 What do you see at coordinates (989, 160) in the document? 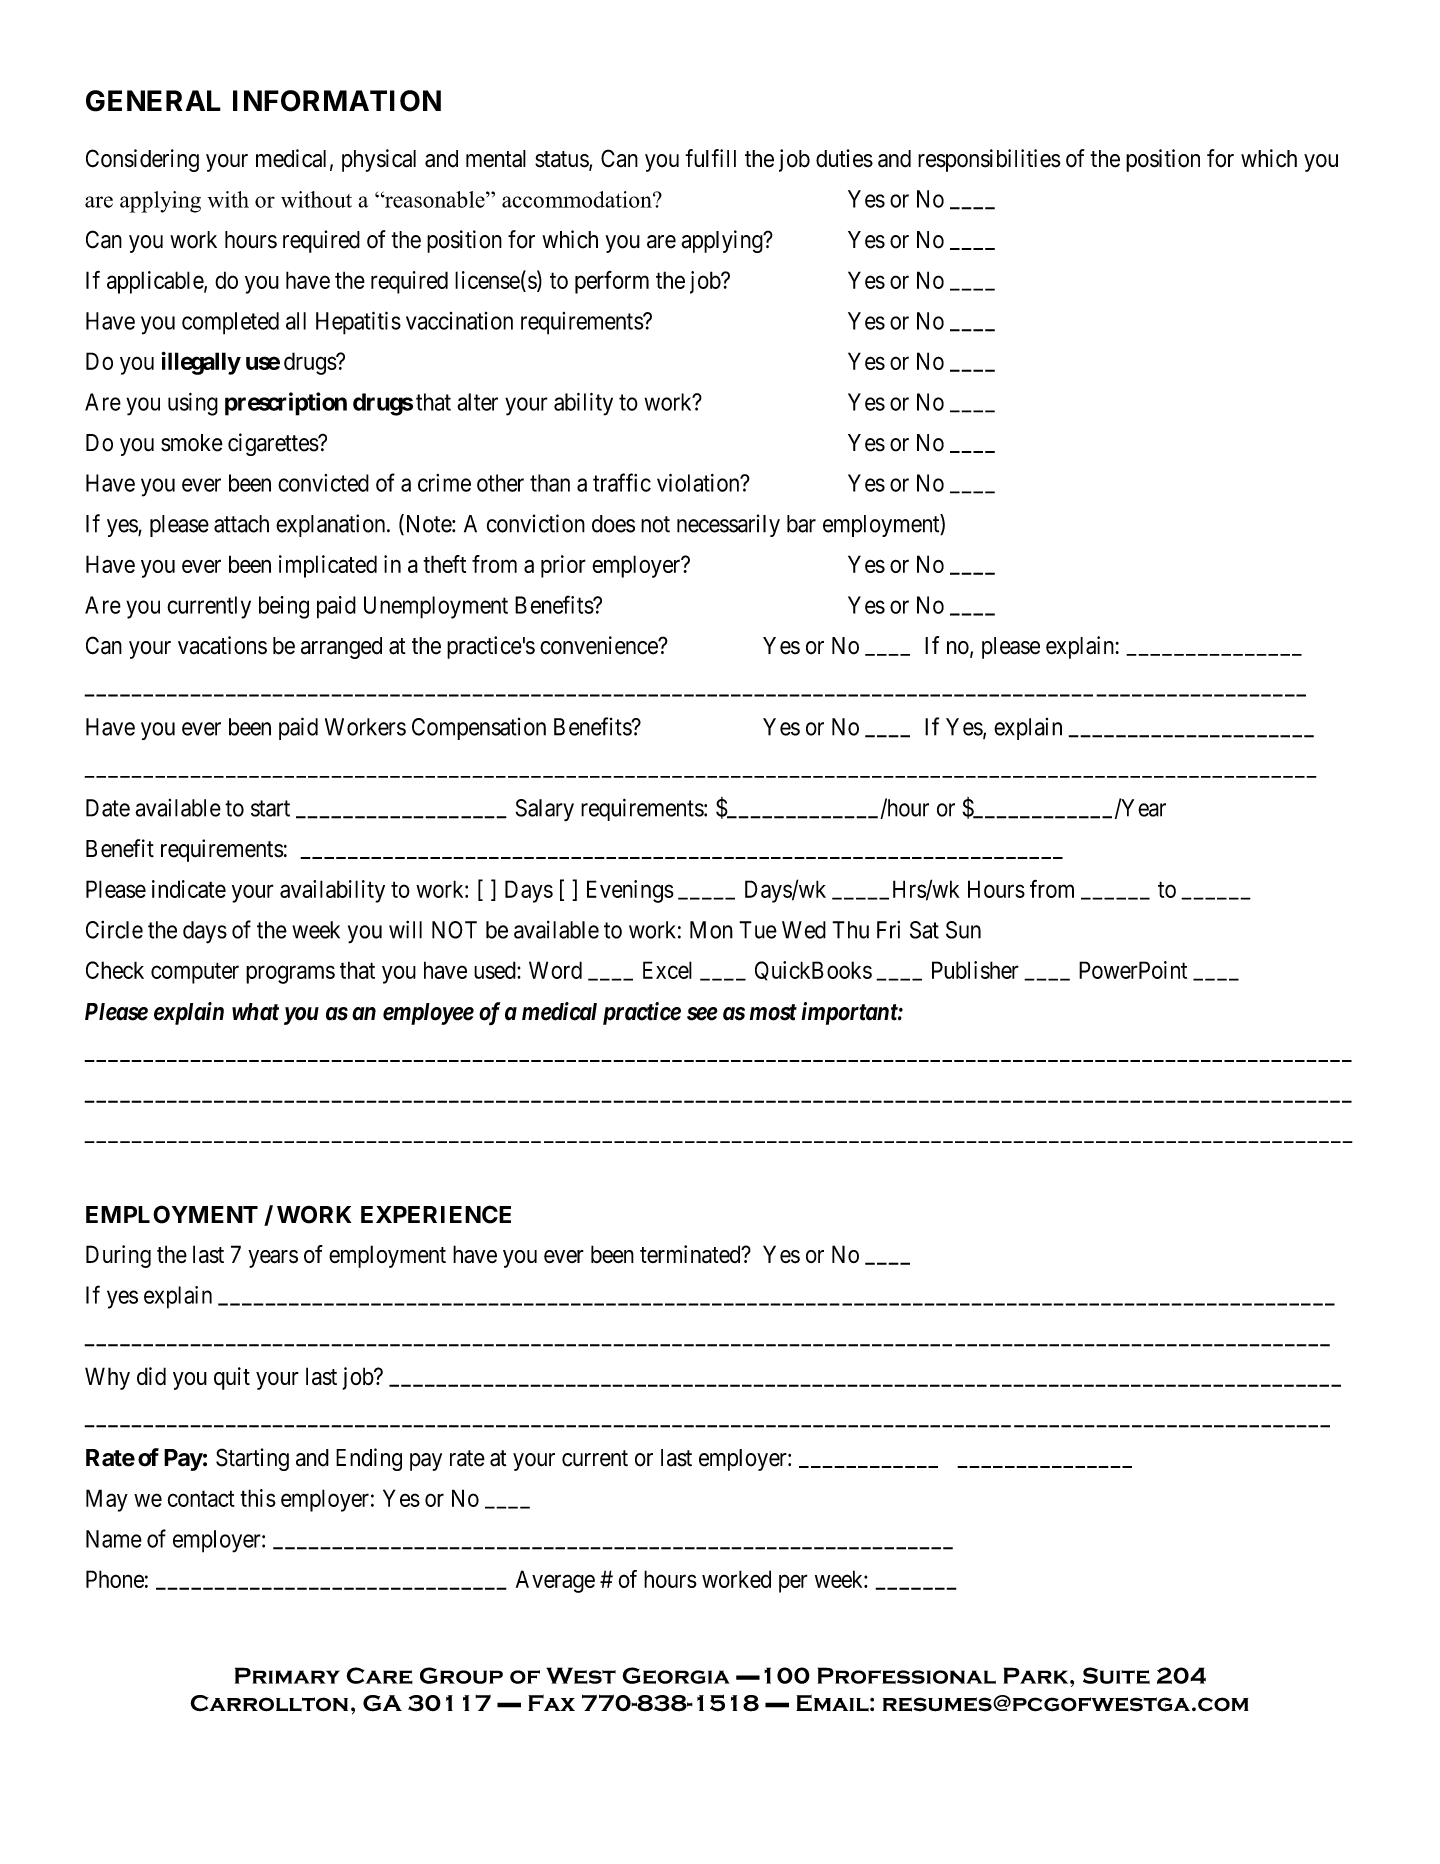
I see `responsibilities` at bounding box center [989, 160].
